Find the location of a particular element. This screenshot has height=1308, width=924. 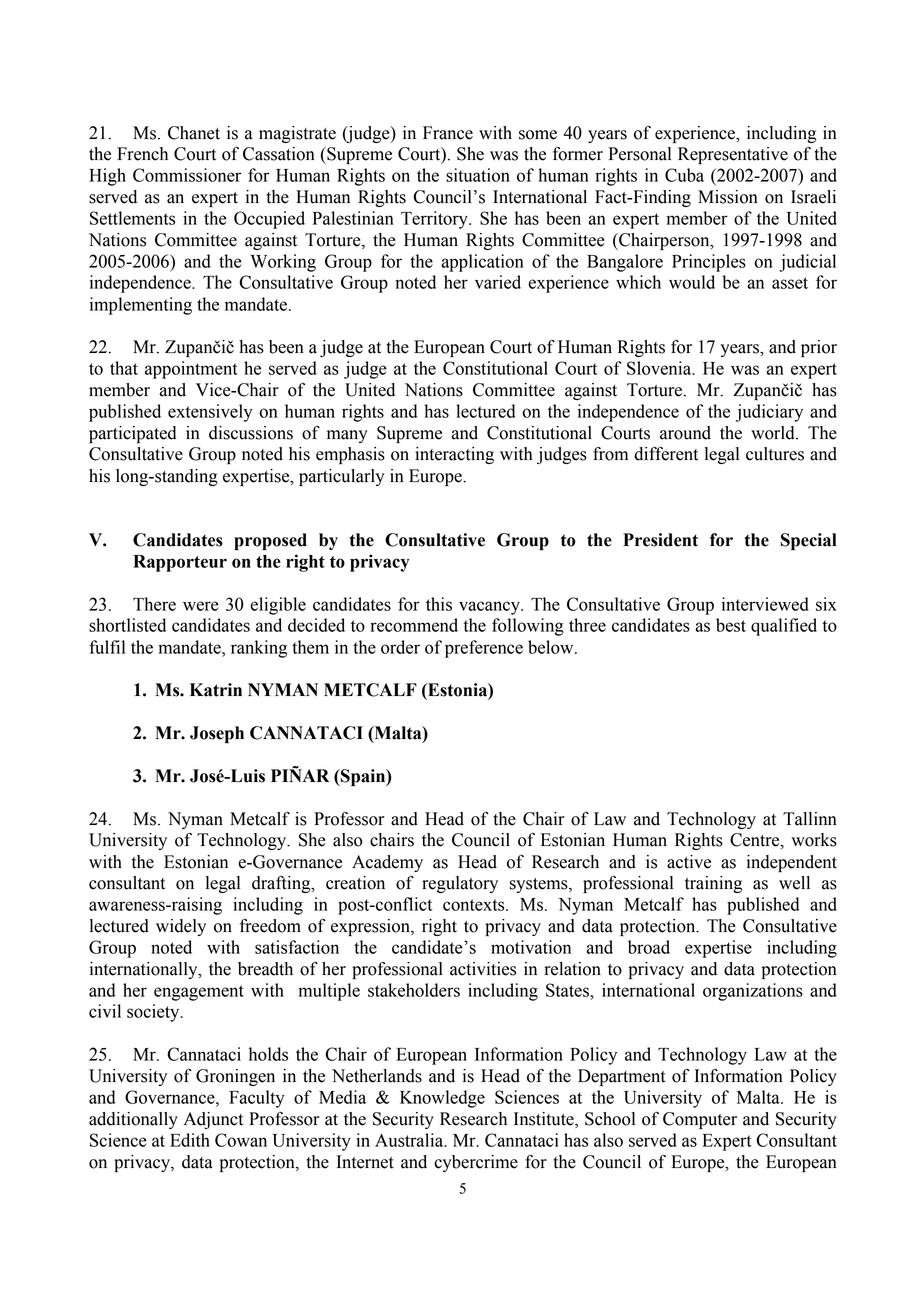

prior is located at coordinates (819, 348).
